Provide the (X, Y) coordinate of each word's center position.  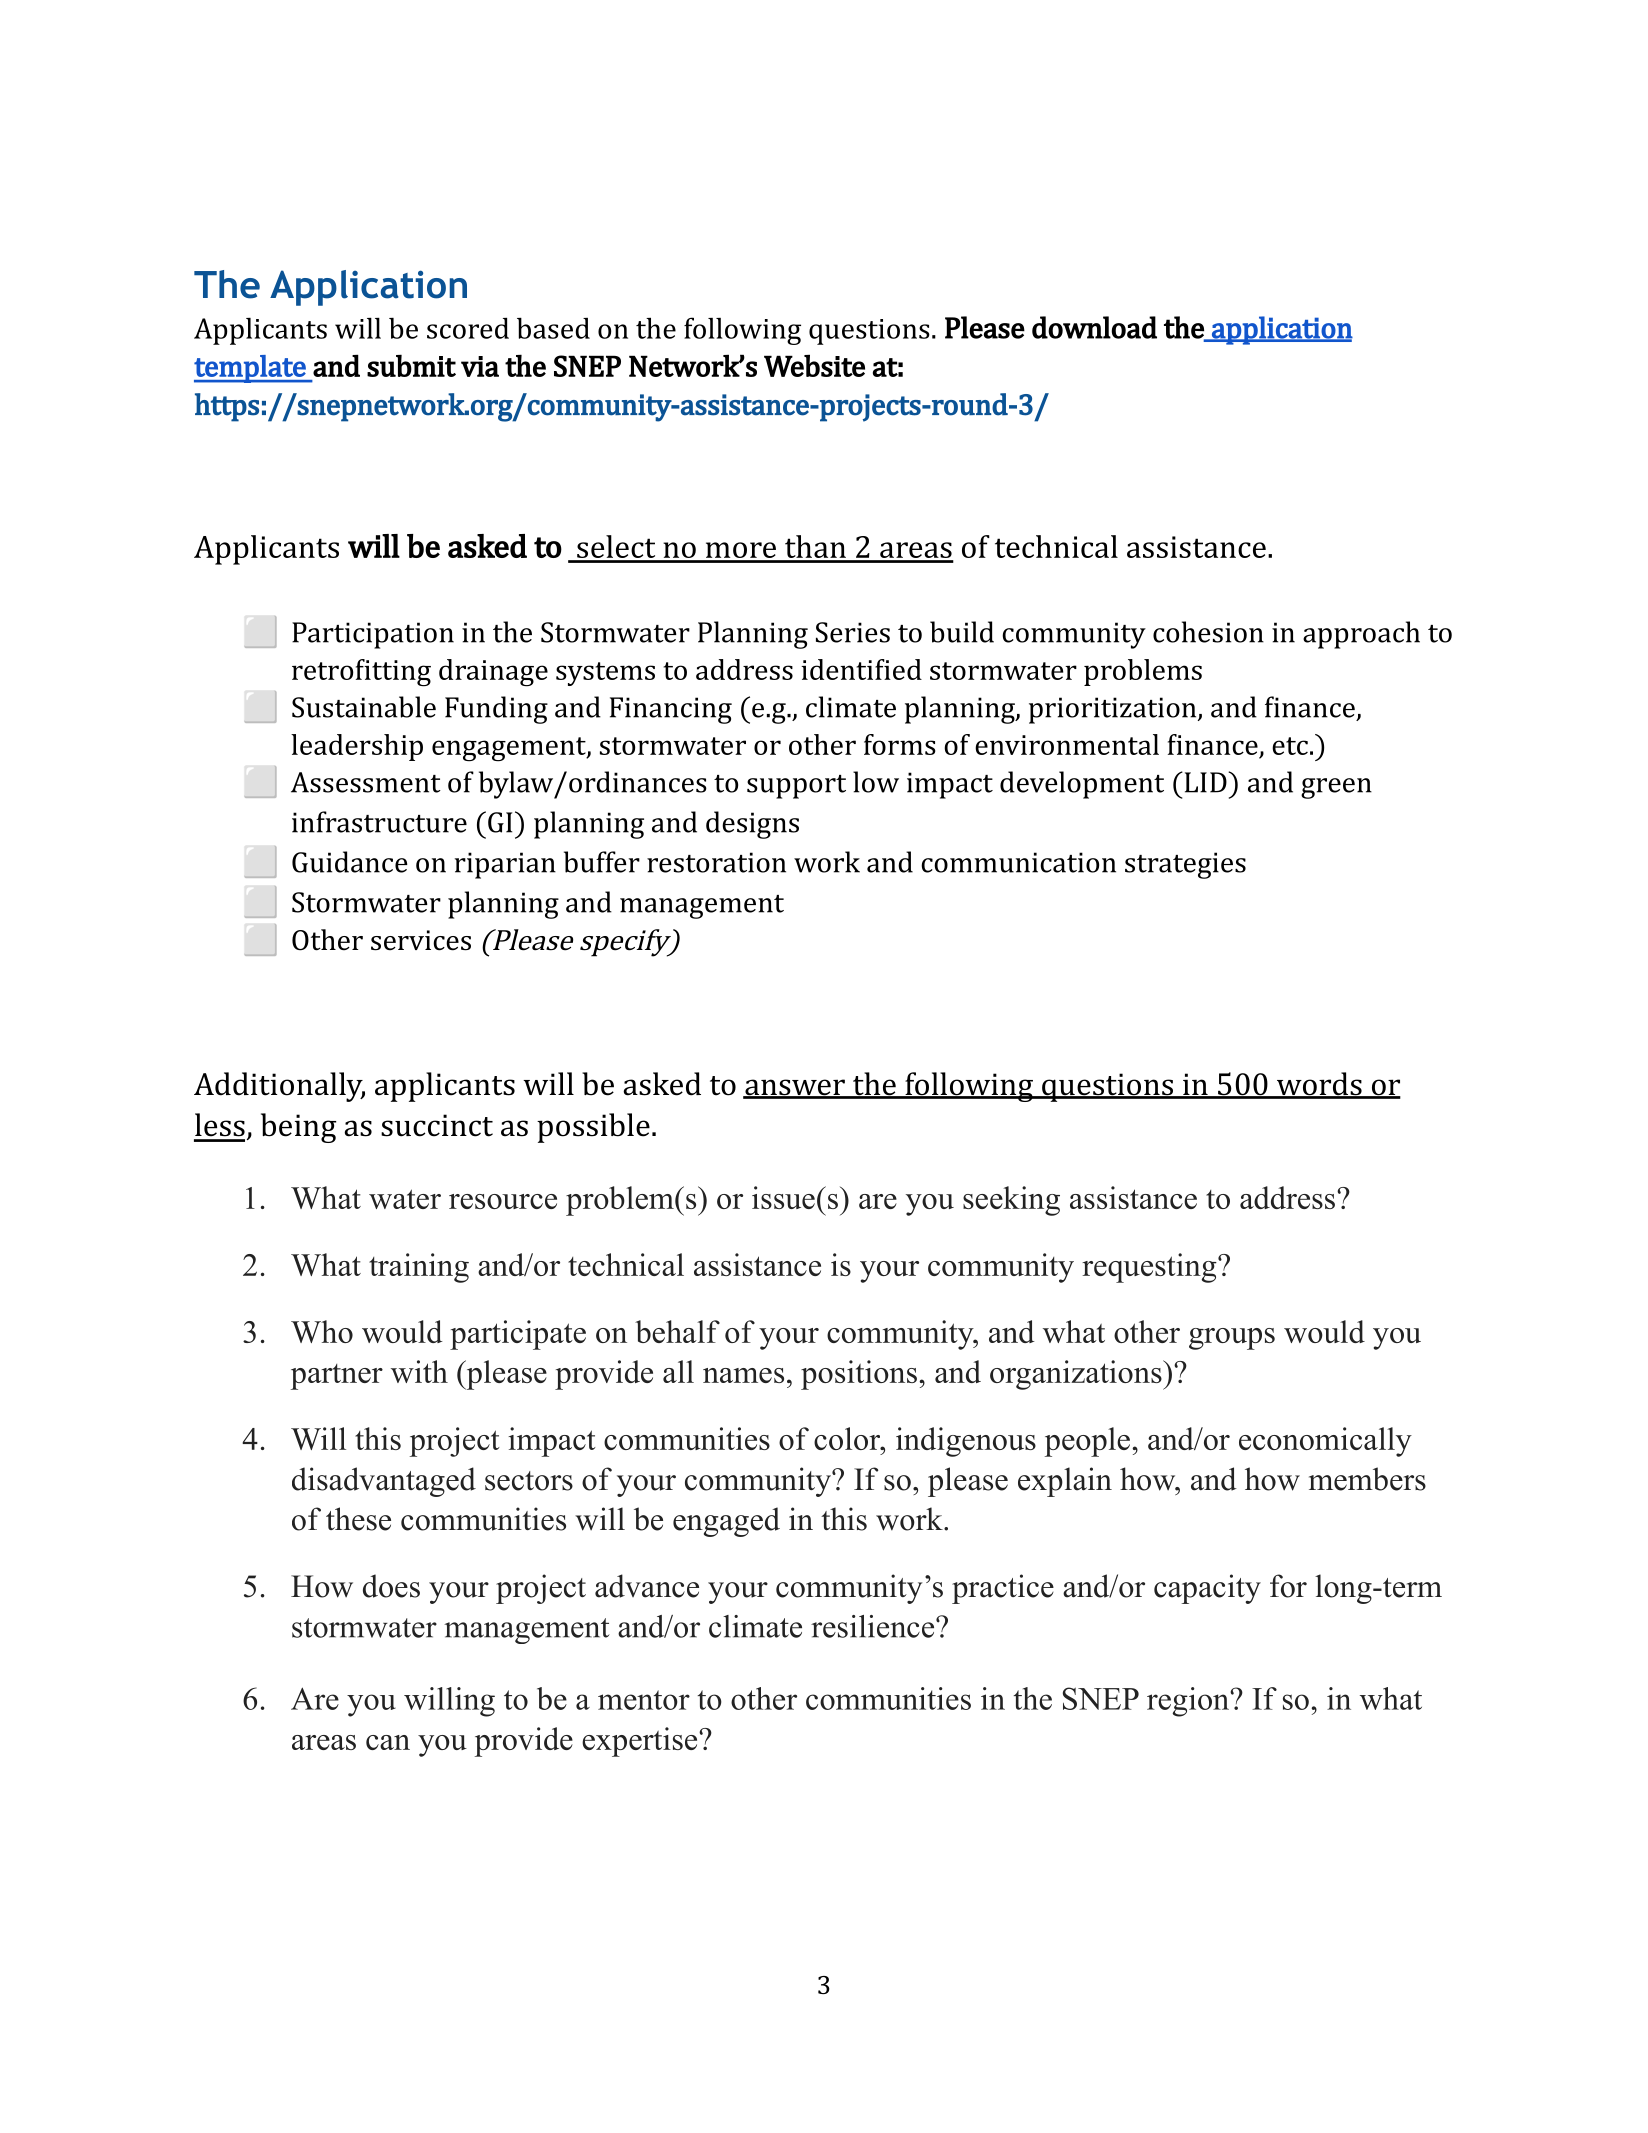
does (391, 1586)
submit (411, 365)
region (1189, 1702)
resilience (872, 1626)
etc (1290, 746)
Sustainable (364, 707)
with (419, 1371)
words (1319, 1085)
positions (859, 1375)
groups (1232, 1339)
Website (814, 365)
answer (795, 1088)
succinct (437, 1125)
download (1094, 327)
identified (861, 669)
